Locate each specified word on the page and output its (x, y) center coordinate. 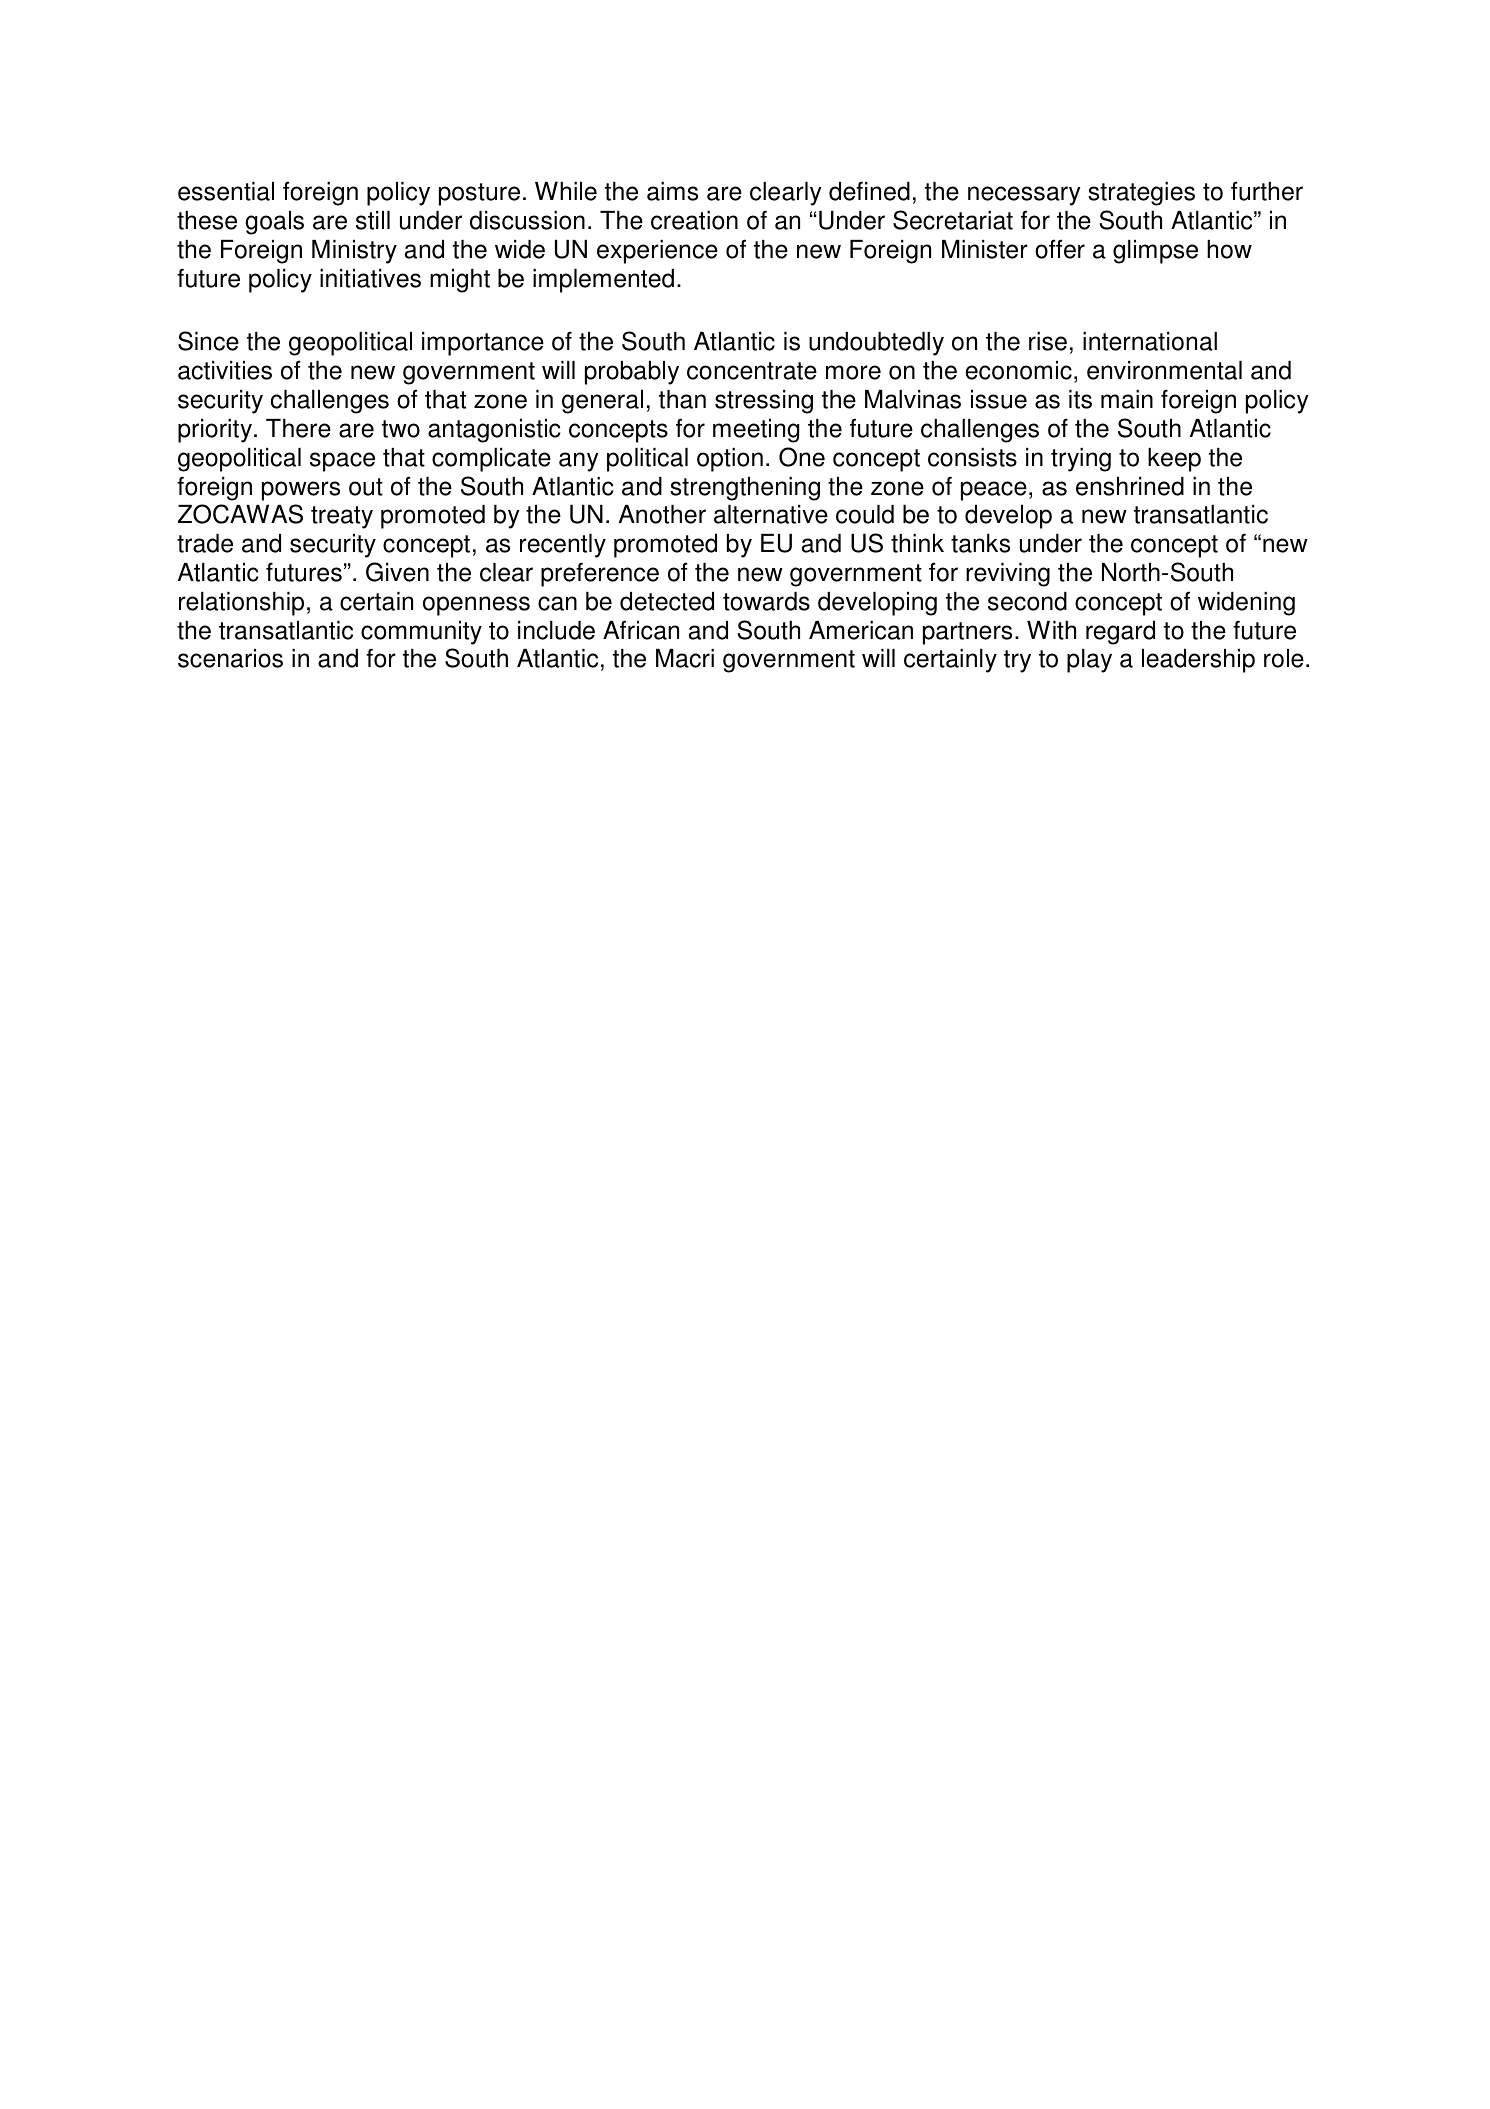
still (373, 220)
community (421, 633)
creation (694, 220)
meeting (756, 431)
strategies (1141, 194)
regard (1120, 633)
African (641, 630)
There (298, 428)
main (1127, 399)
